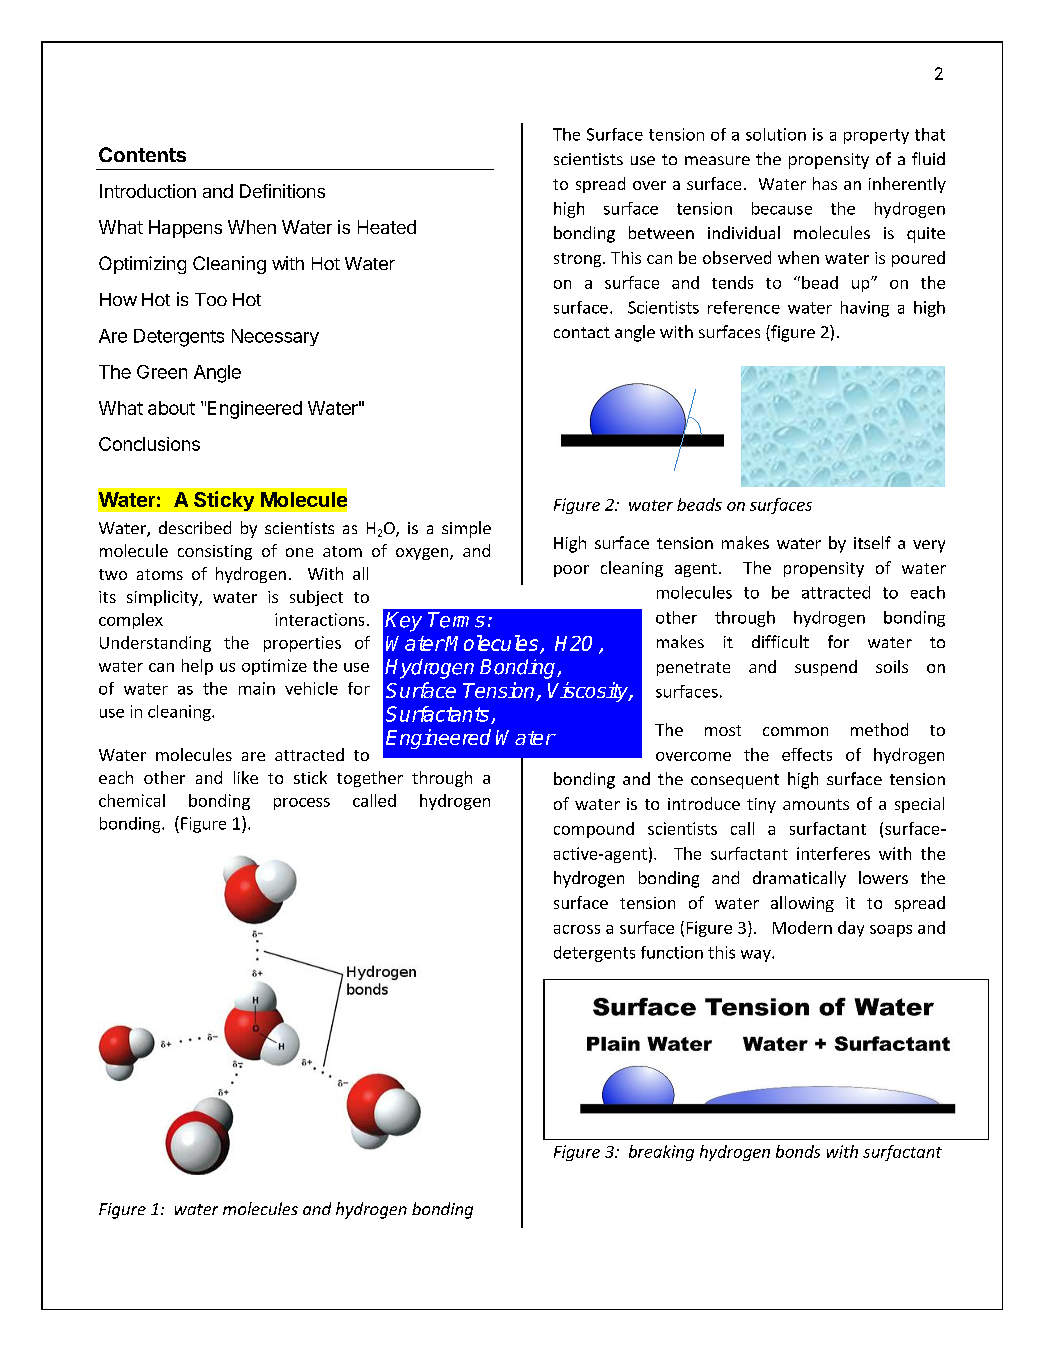 The height and width of the screenshot is (1351, 1044). I want to click on Terms, so click(456, 620).
